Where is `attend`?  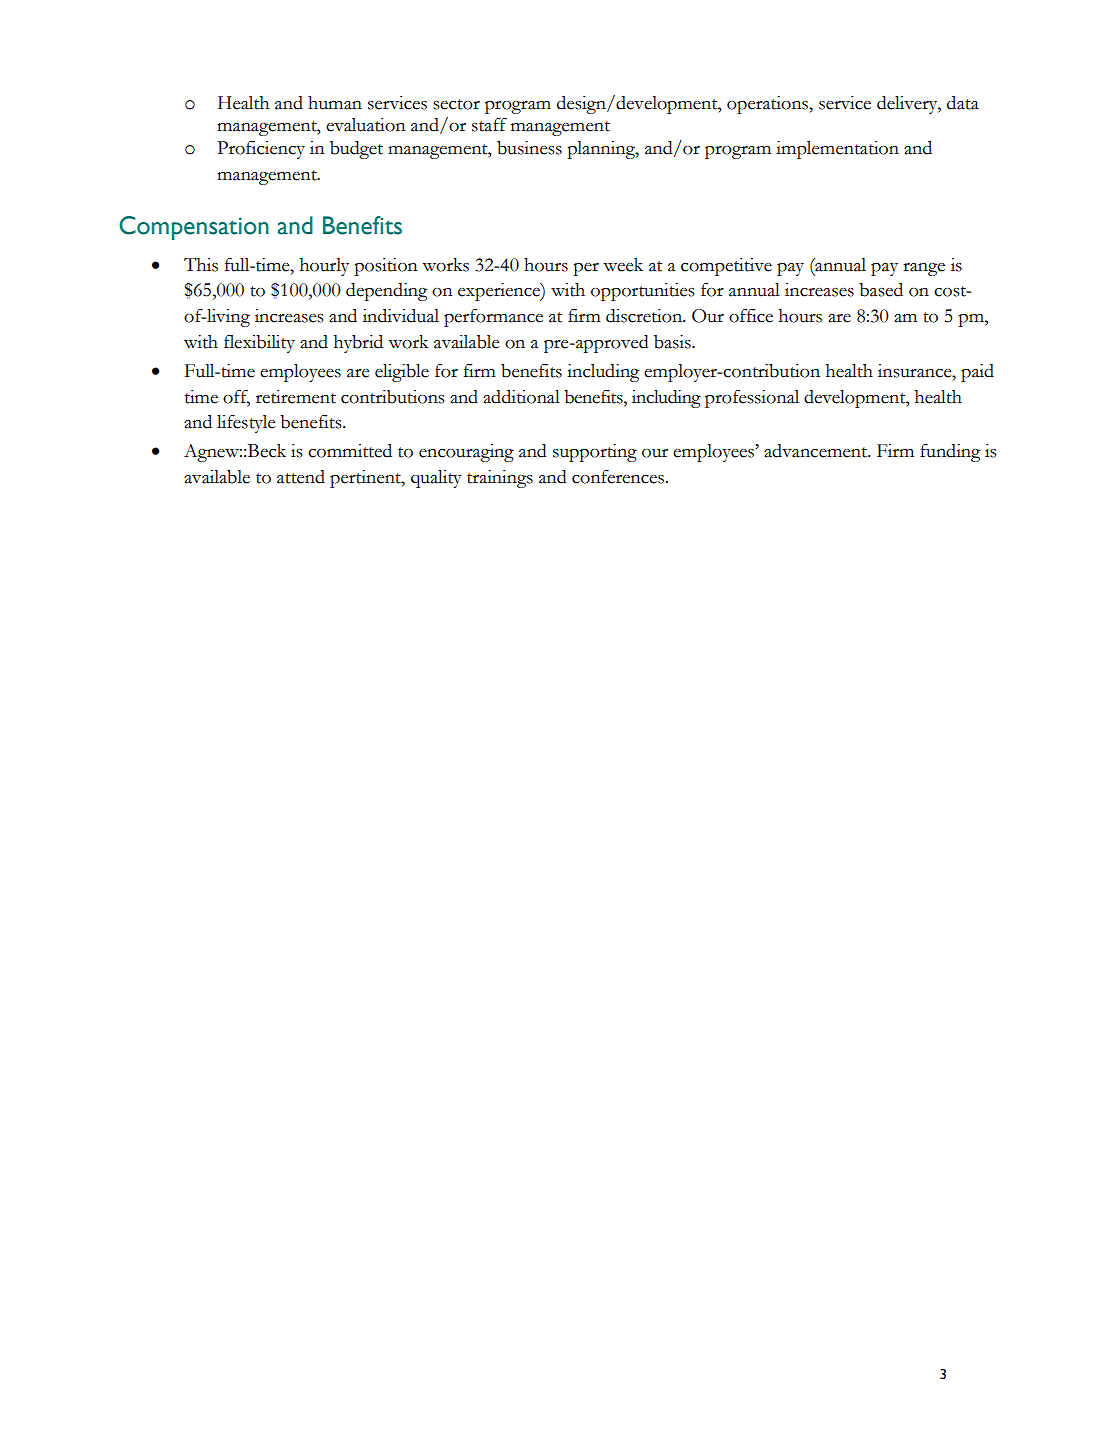 attend is located at coordinates (301, 477).
